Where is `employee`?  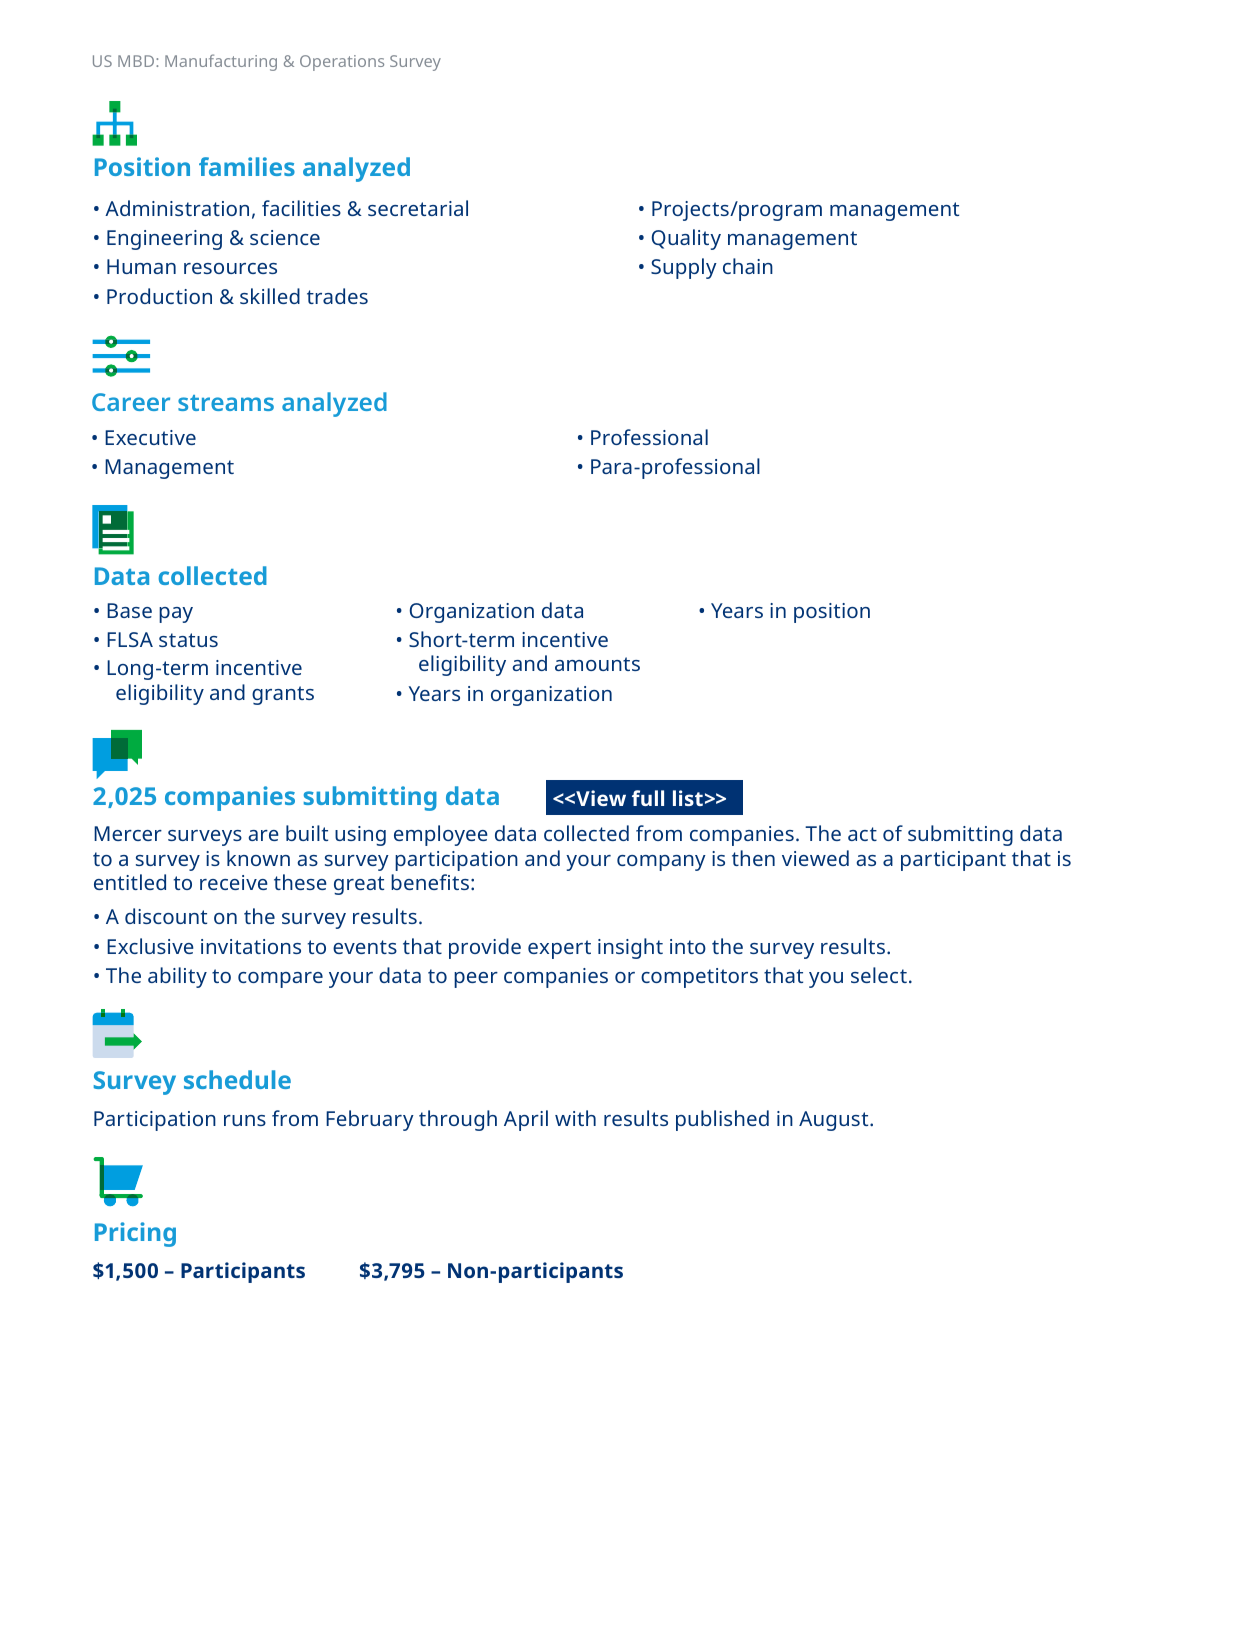 employee is located at coordinates (441, 835).
